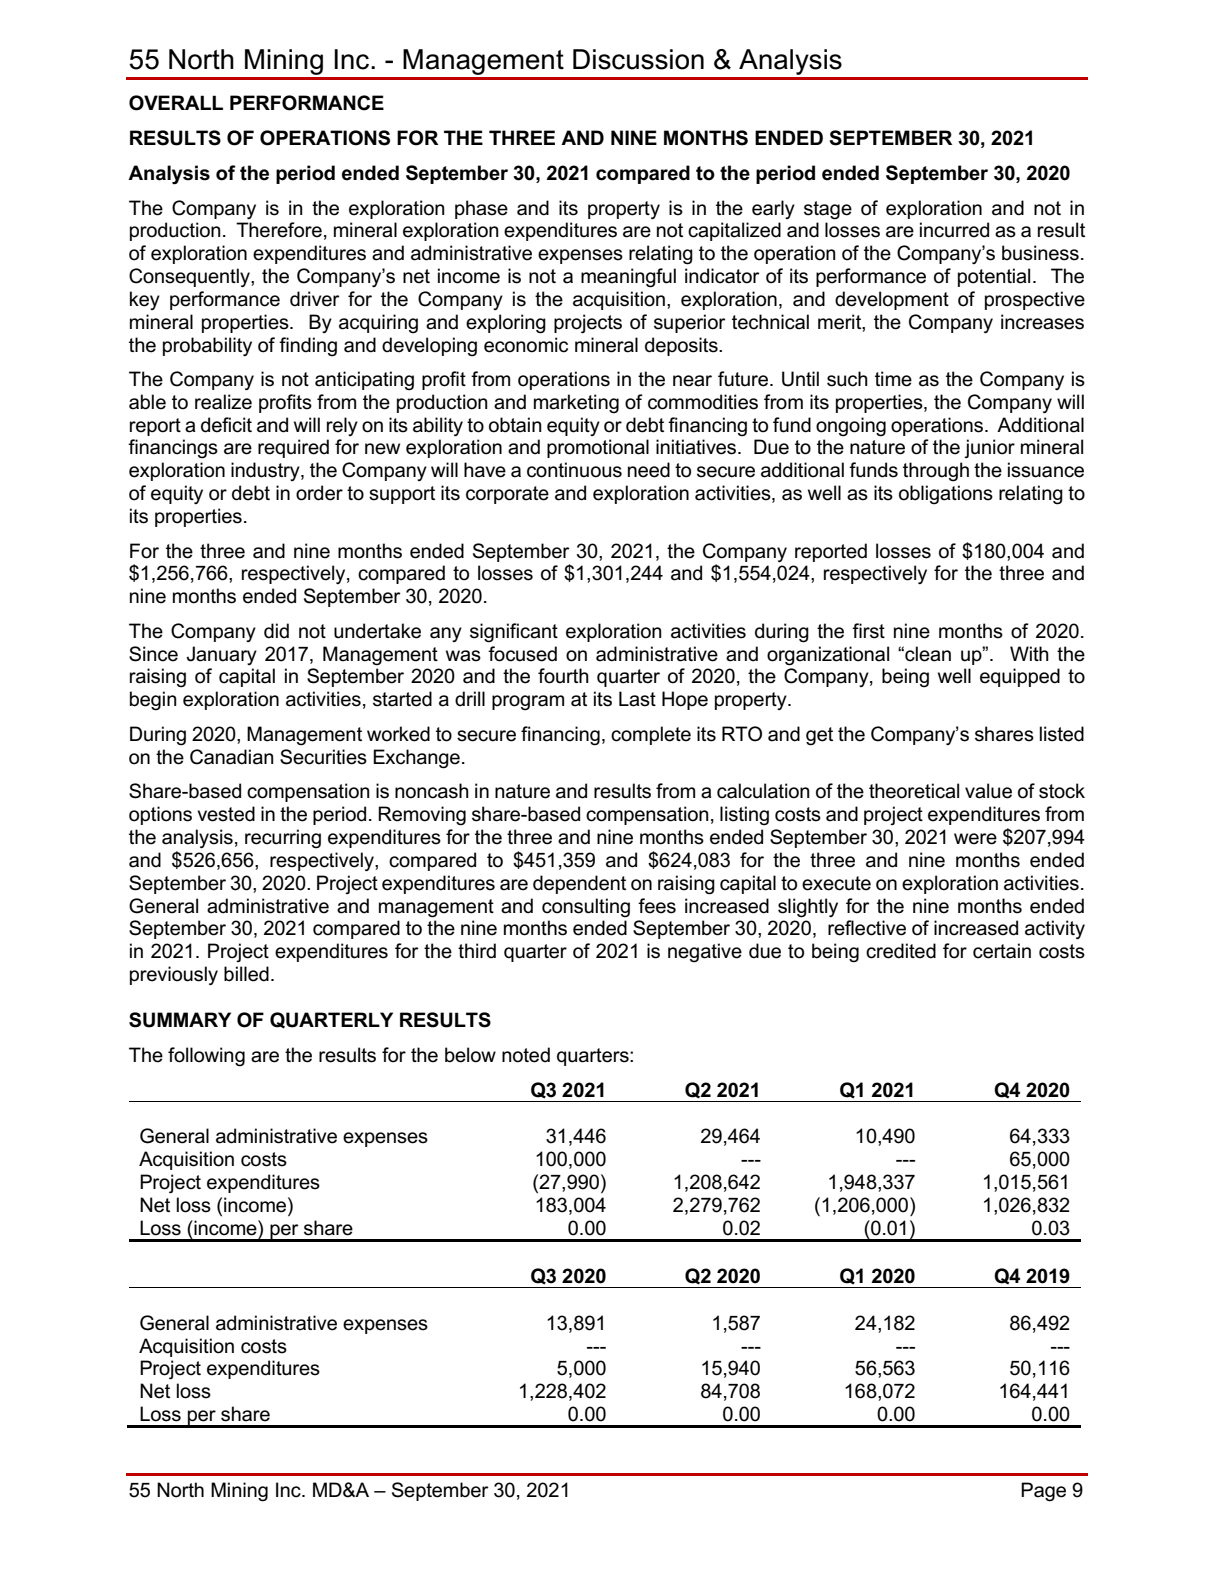 The width and height of the image is (1213, 1570). What do you see at coordinates (470, 1055) in the image?
I see `below` at bounding box center [470, 1055].
